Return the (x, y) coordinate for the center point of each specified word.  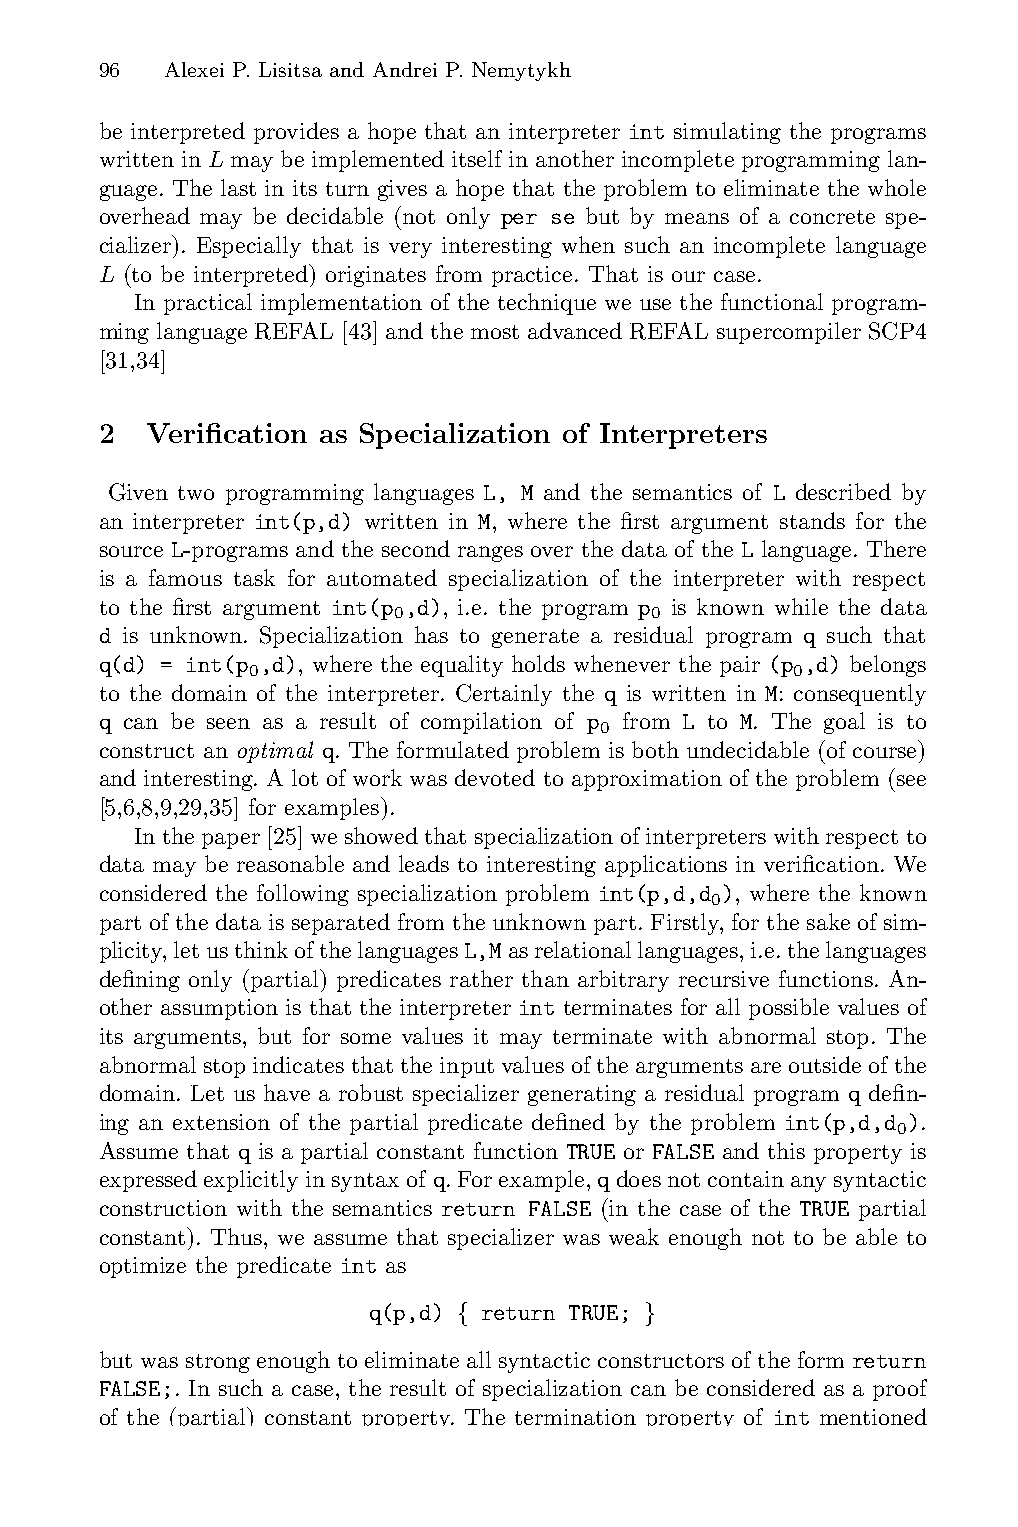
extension (221, 1122)
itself (477, 158)
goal (844, 723)
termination (575, 1417)
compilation (481, 723)
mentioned (873, 1416)
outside (825, 1064)
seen (228, 723)
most (495, 332)
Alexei (194, 69)
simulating (727, 133)
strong (218, 1363)
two (196, 493)
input (467, 1067)
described (843, 491)
